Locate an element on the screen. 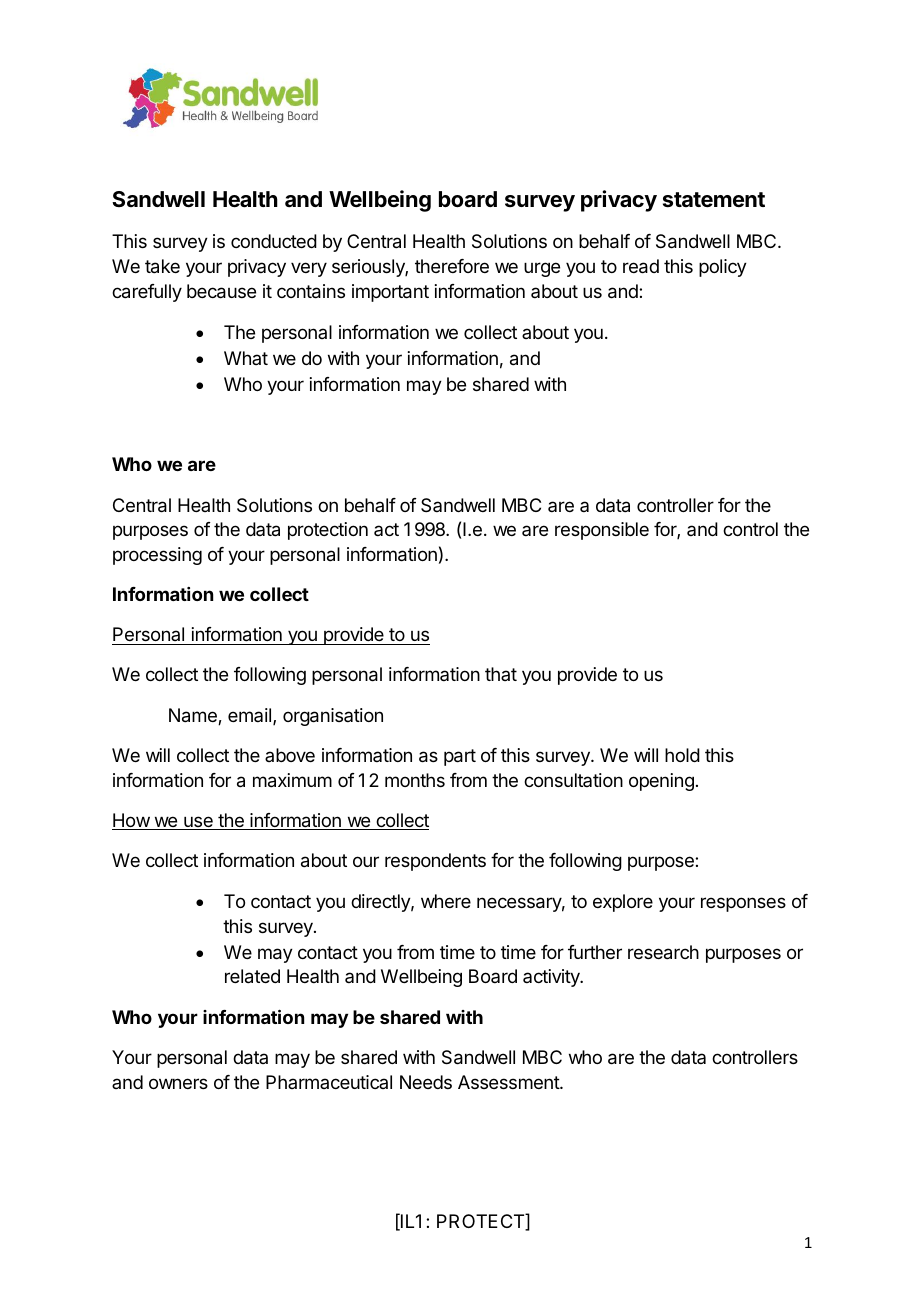 This screenshot has height=1308, width=924. research is located at coordinates (663, 952).
